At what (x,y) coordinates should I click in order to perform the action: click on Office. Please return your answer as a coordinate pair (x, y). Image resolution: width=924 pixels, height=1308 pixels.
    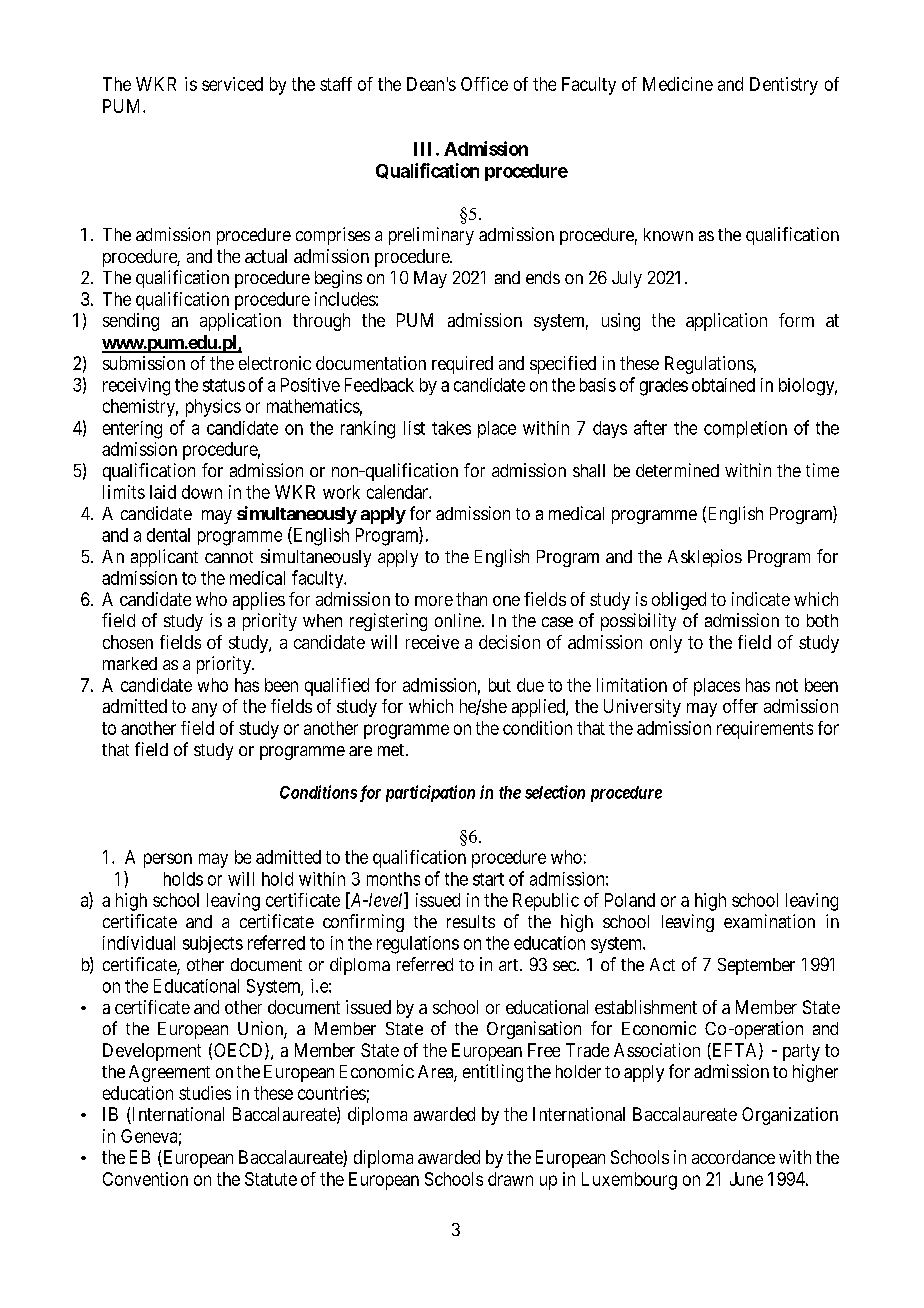
    Looking at the image, I should click on (484, 84).
